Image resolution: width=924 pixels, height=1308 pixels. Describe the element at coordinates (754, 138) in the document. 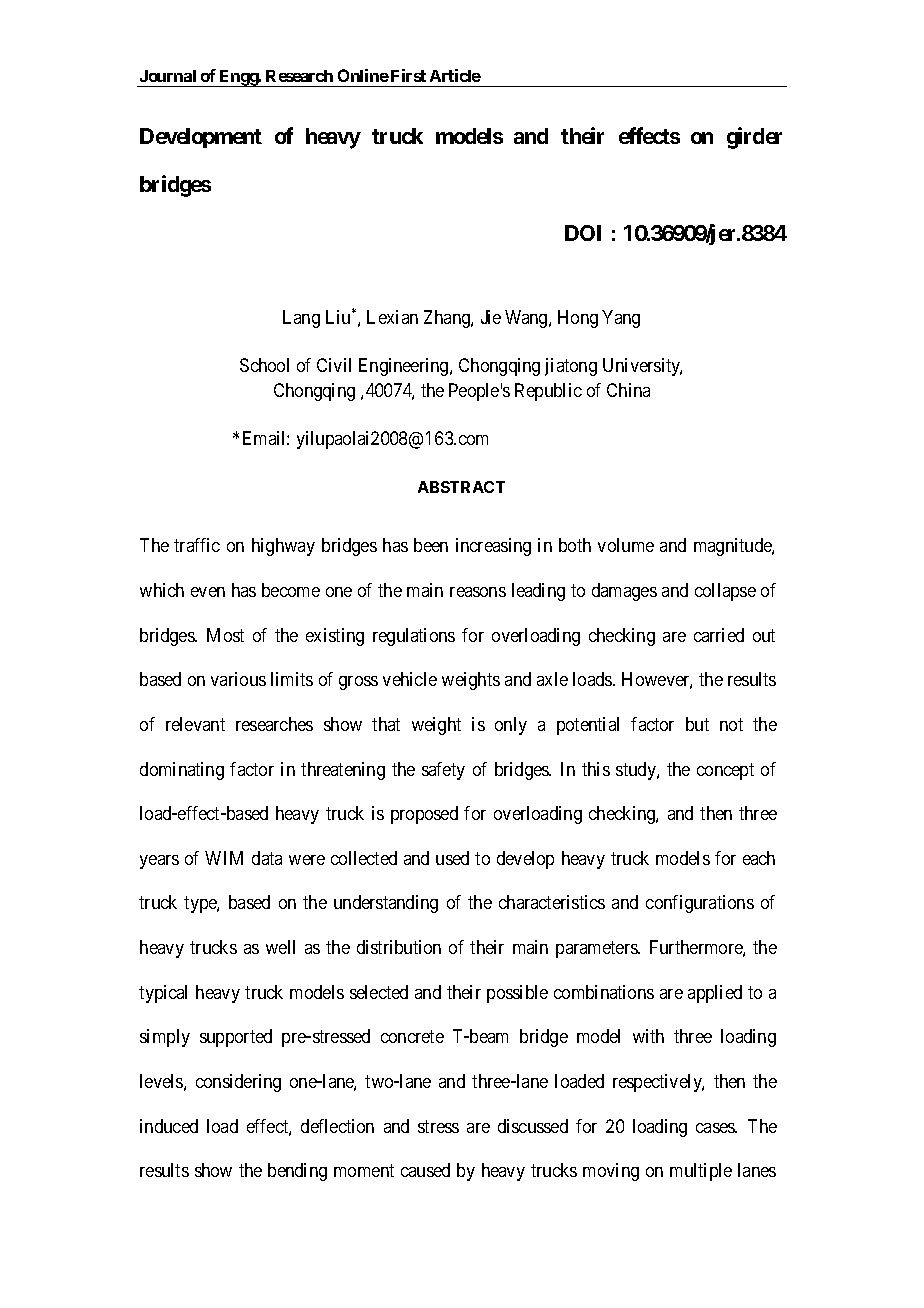

I see `girder` at that location.
